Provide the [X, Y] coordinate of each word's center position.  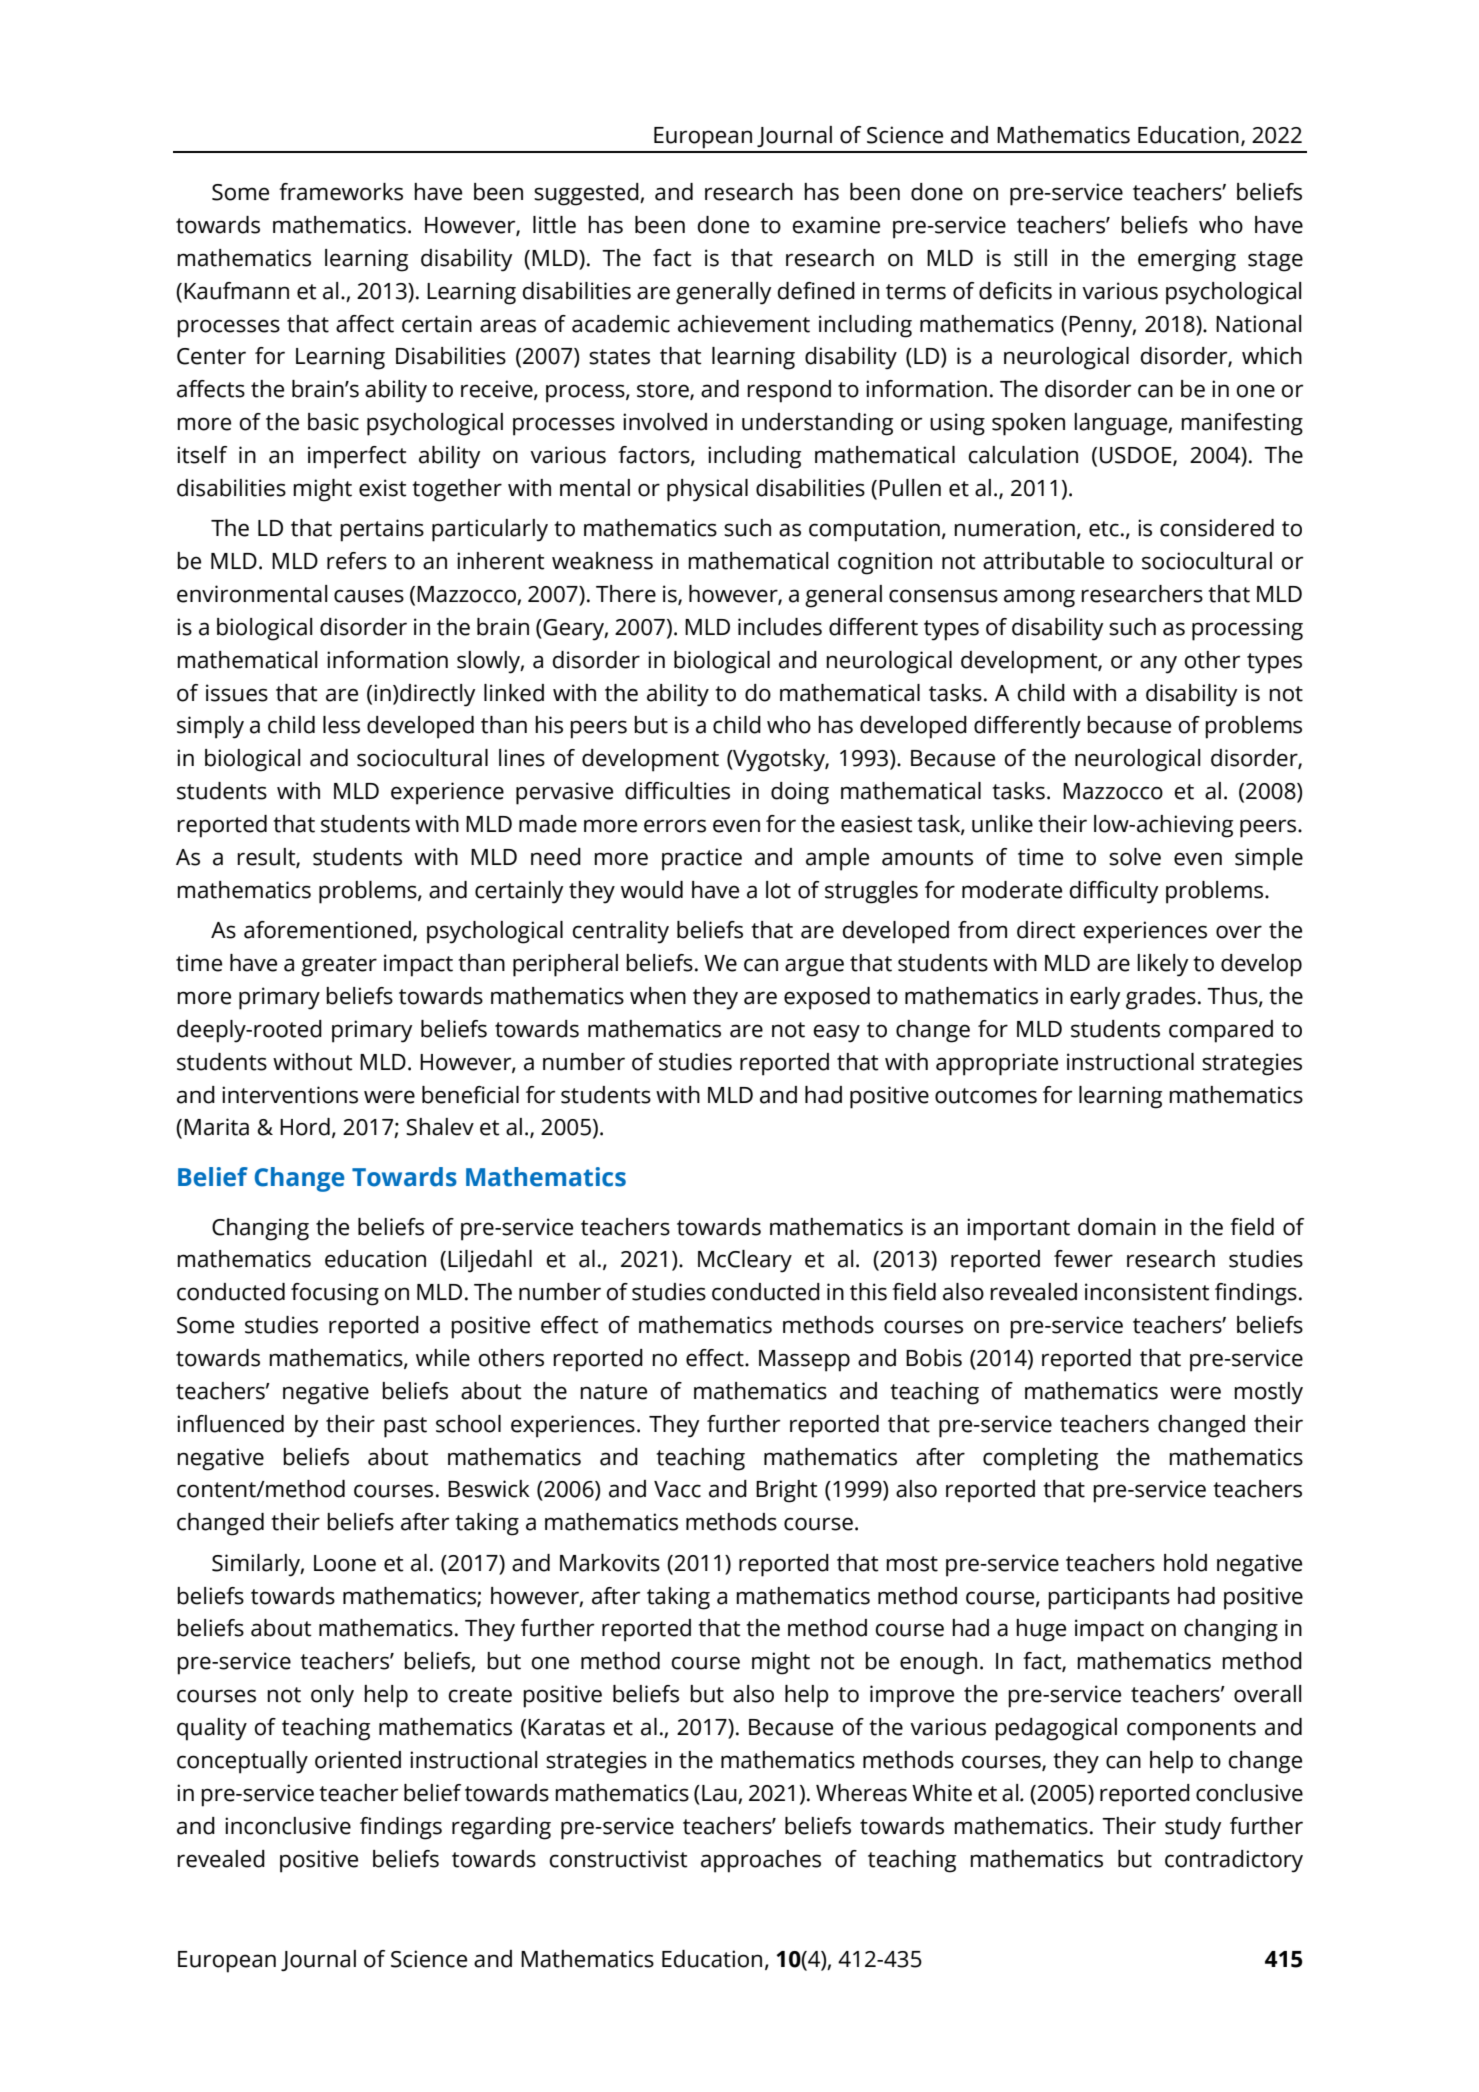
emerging [1187, 260]
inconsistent [1147, 1292]
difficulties [677, 791]
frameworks [341, 192]
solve [1135, 857]
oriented [358, 1760]
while [443, 1358]
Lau [719, 1793]
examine [836, 225]
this [868, 1292]
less [341, 725]
